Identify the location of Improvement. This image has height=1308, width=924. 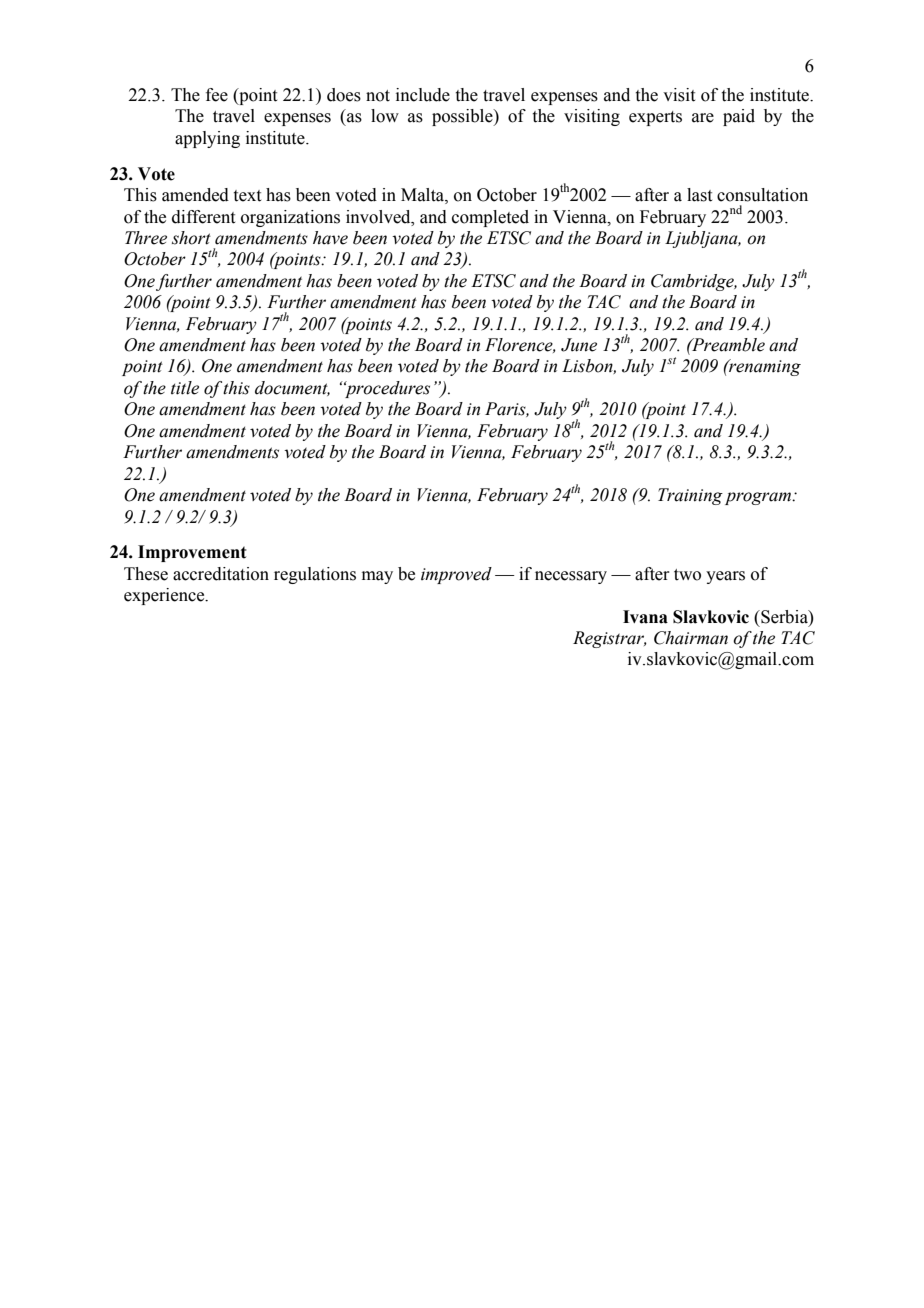
(192, 553).
